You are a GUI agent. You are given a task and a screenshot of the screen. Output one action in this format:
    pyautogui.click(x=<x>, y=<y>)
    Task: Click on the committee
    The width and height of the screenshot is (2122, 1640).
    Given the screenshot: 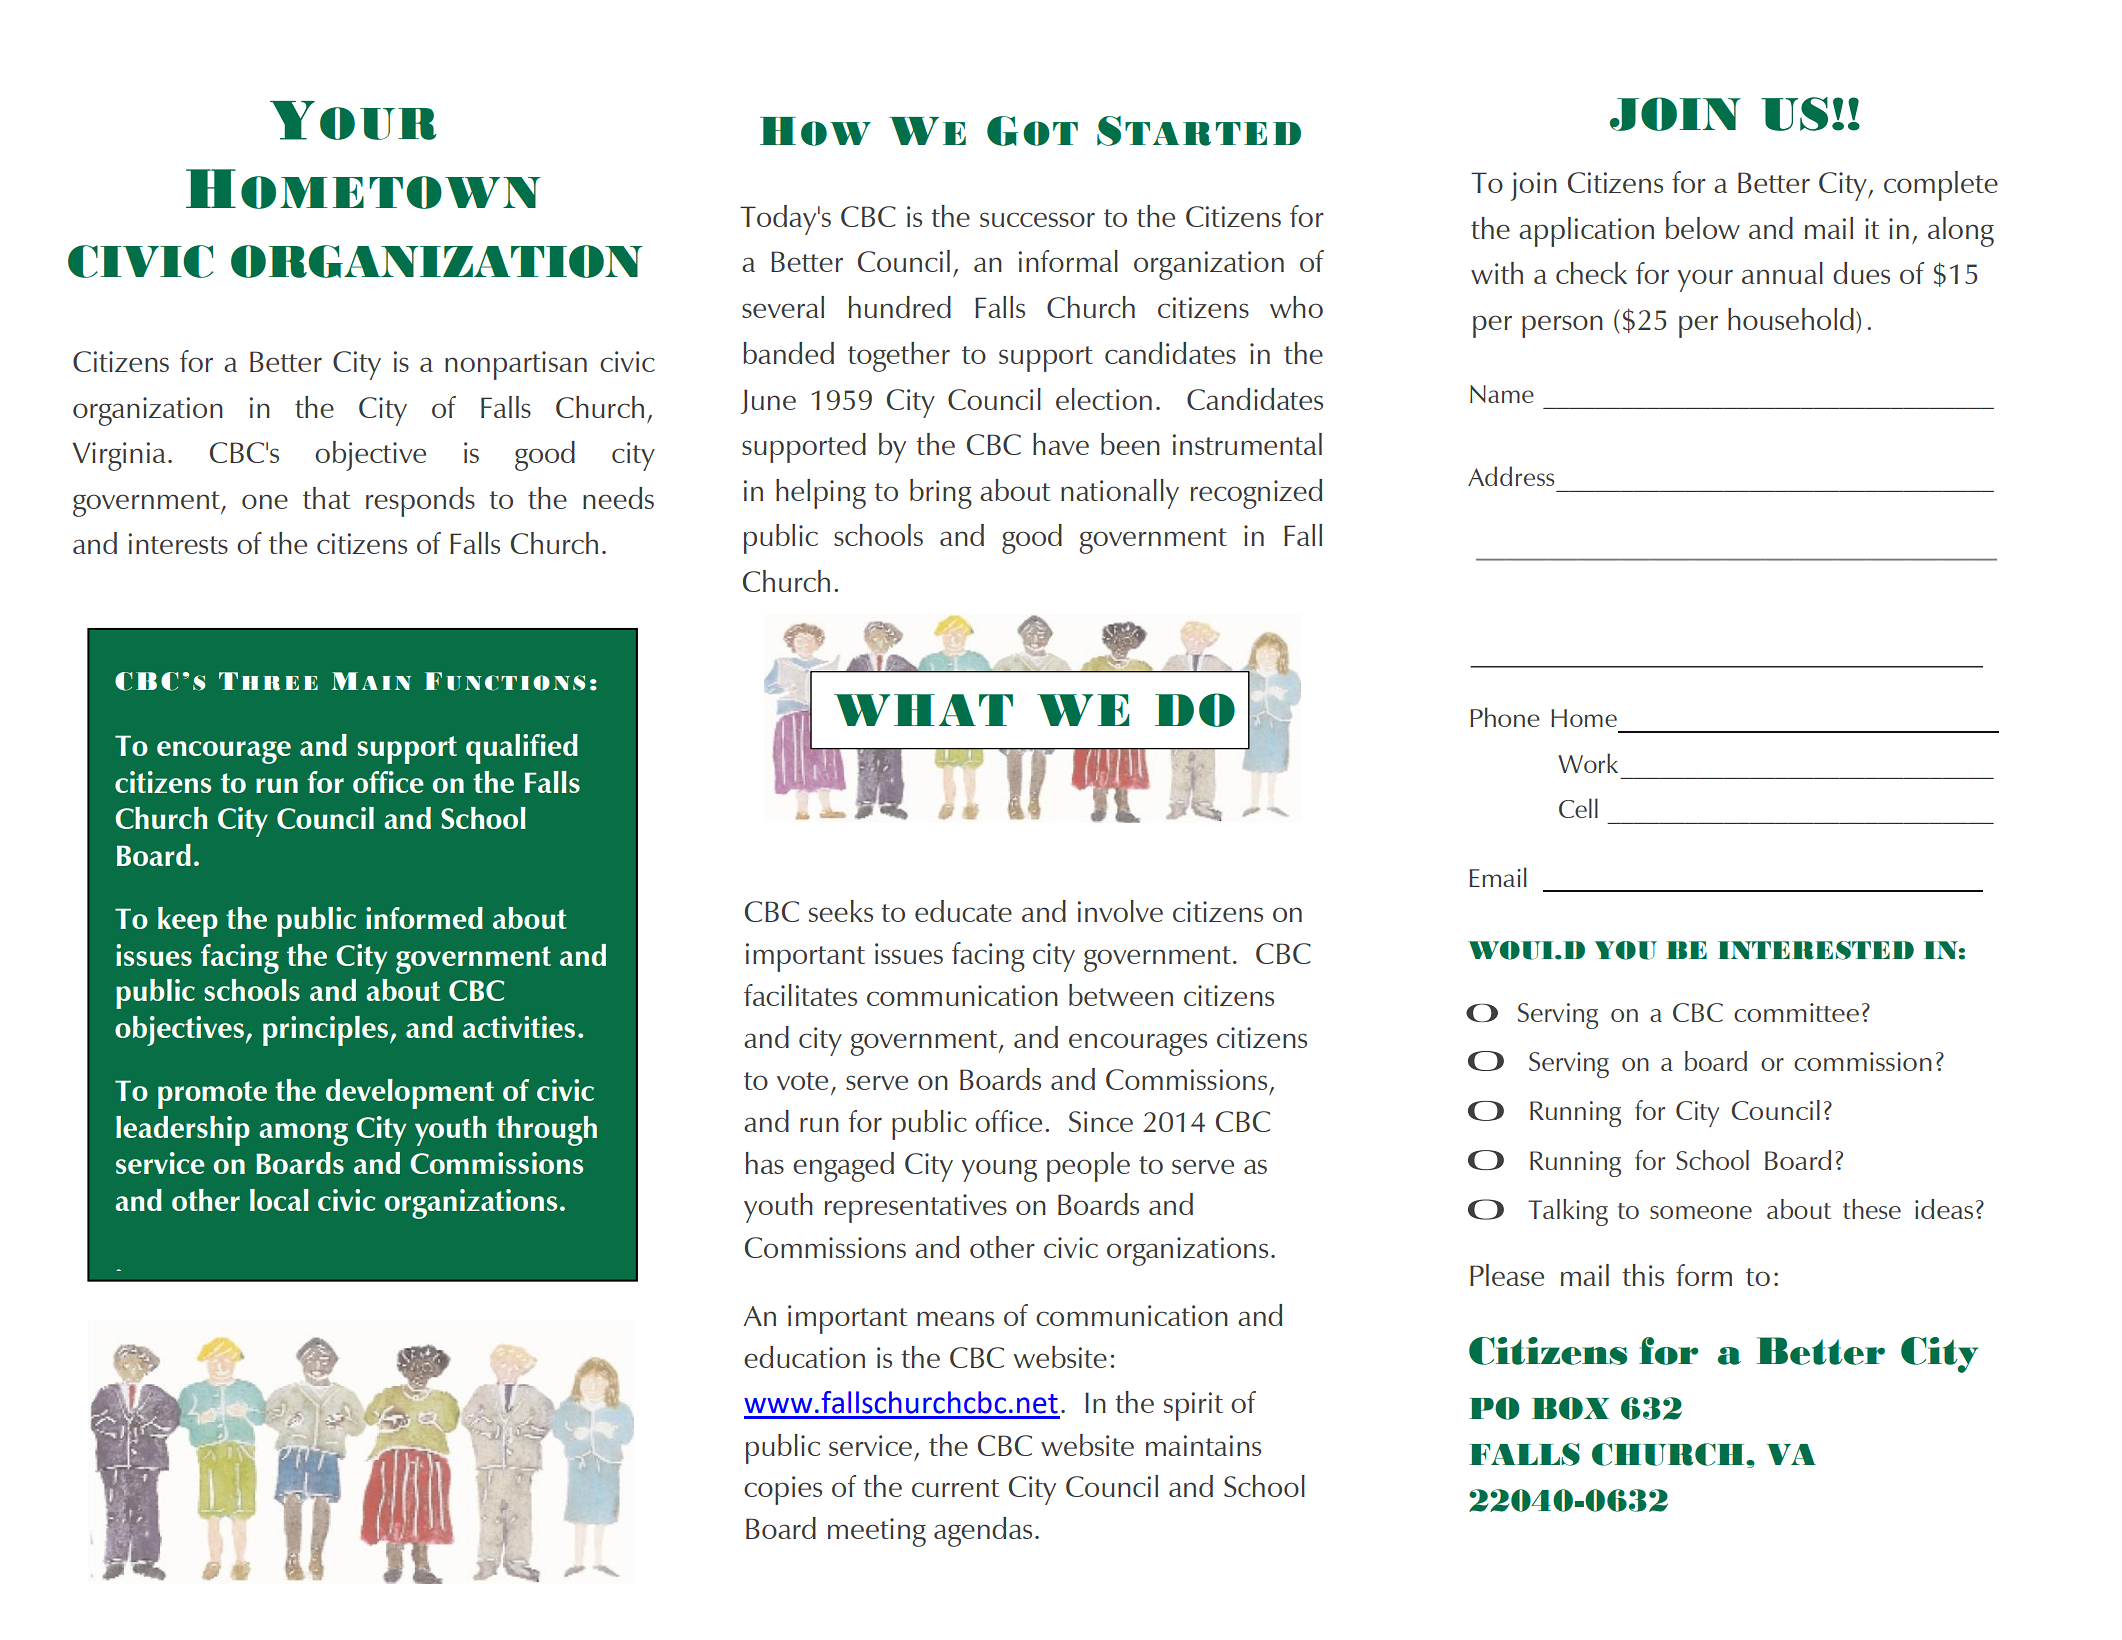 What is the action you would take?
    pyautogui.click(x=1796, y=1012)
